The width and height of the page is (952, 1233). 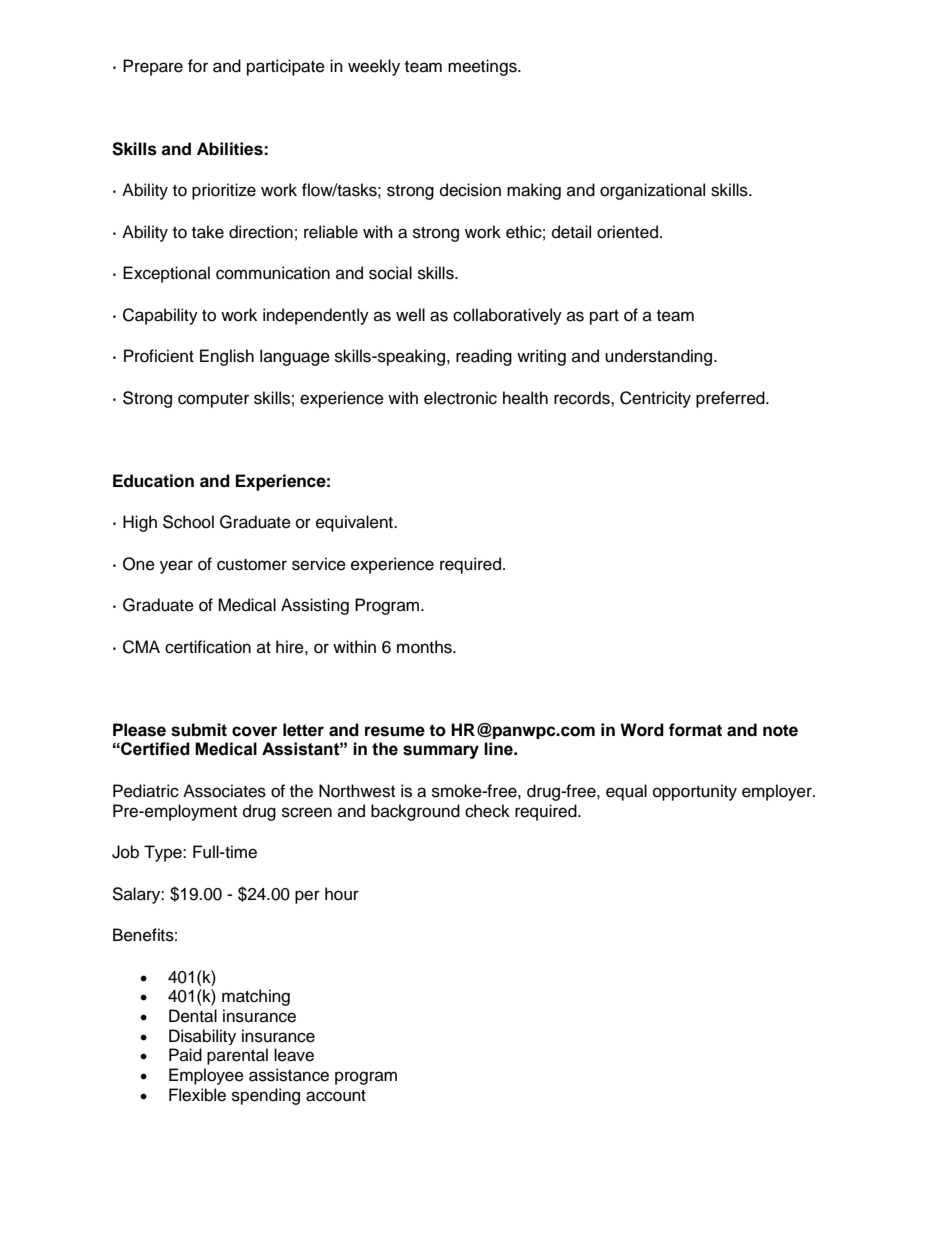 What do you see at coordinates (483, 67) in the page?
I see `meetings` at bounding box center [483, 67].
